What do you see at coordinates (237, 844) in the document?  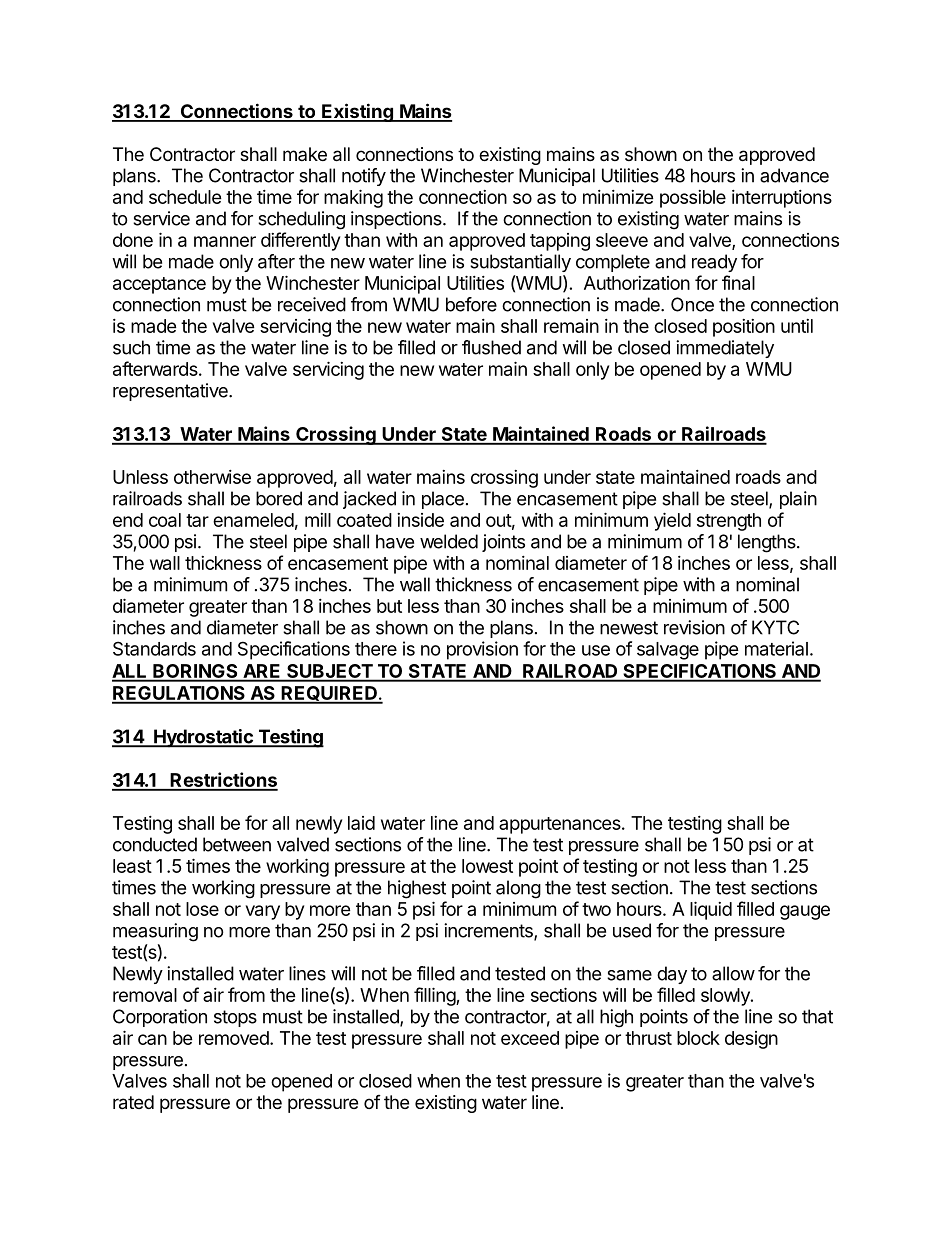 I see `between` at bounding box center [237, 844].
